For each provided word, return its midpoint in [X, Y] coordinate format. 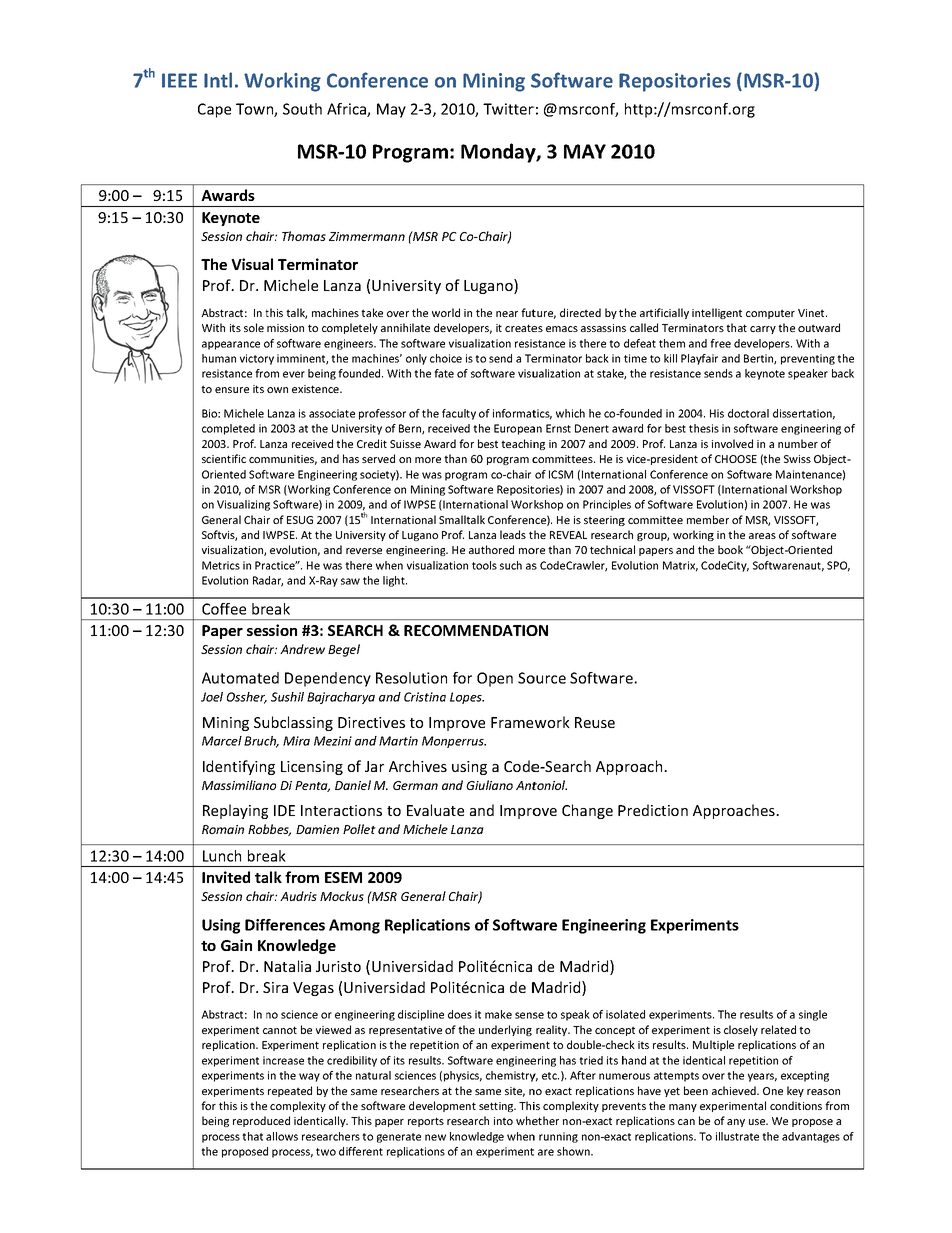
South [302, 109]
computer [770, 314]
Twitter [508, 109]
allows [282, 1136]
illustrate [737, 1136]
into [503, 1121]
